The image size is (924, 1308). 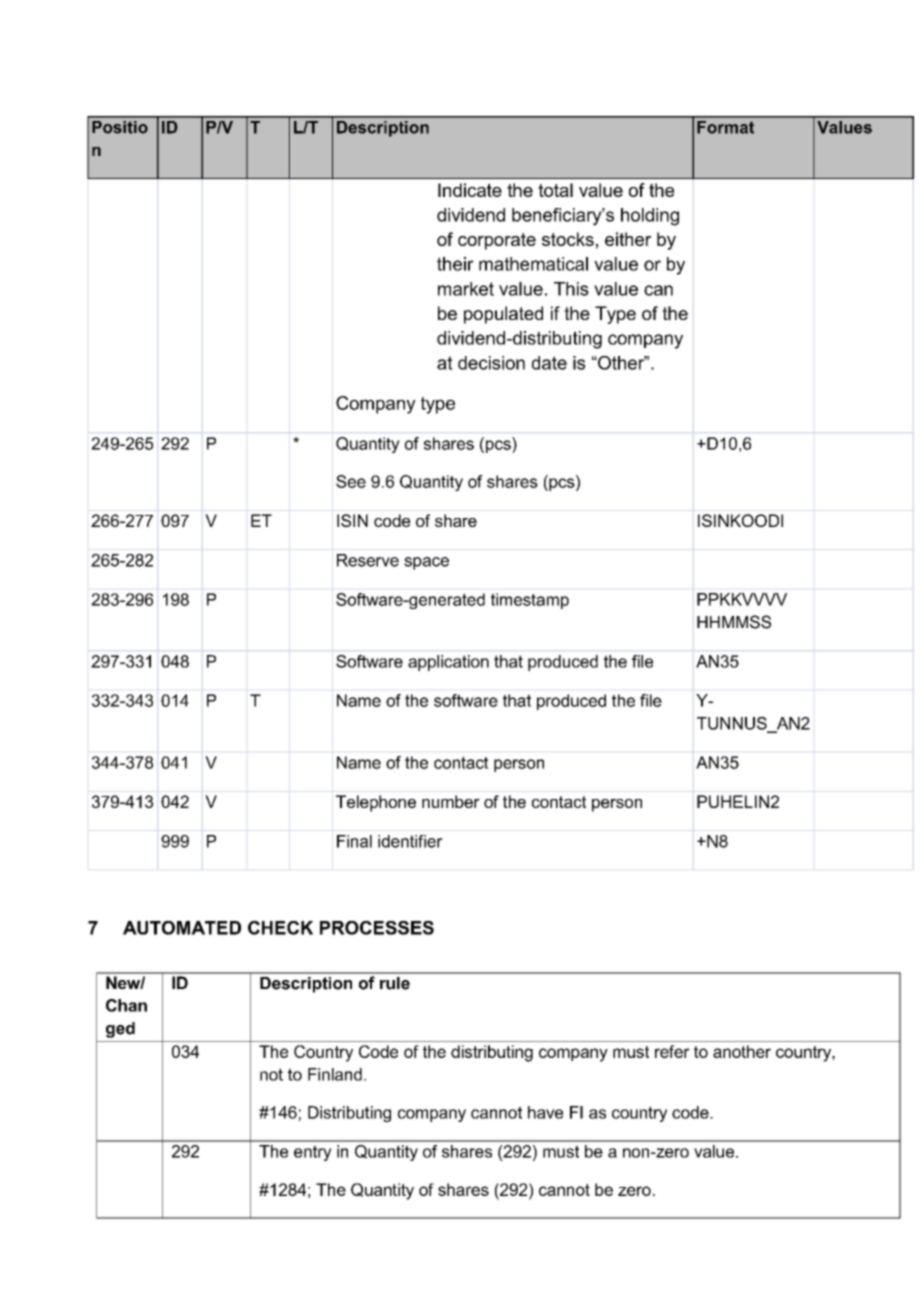 I want to click on application, so click(x=448, y=663).
